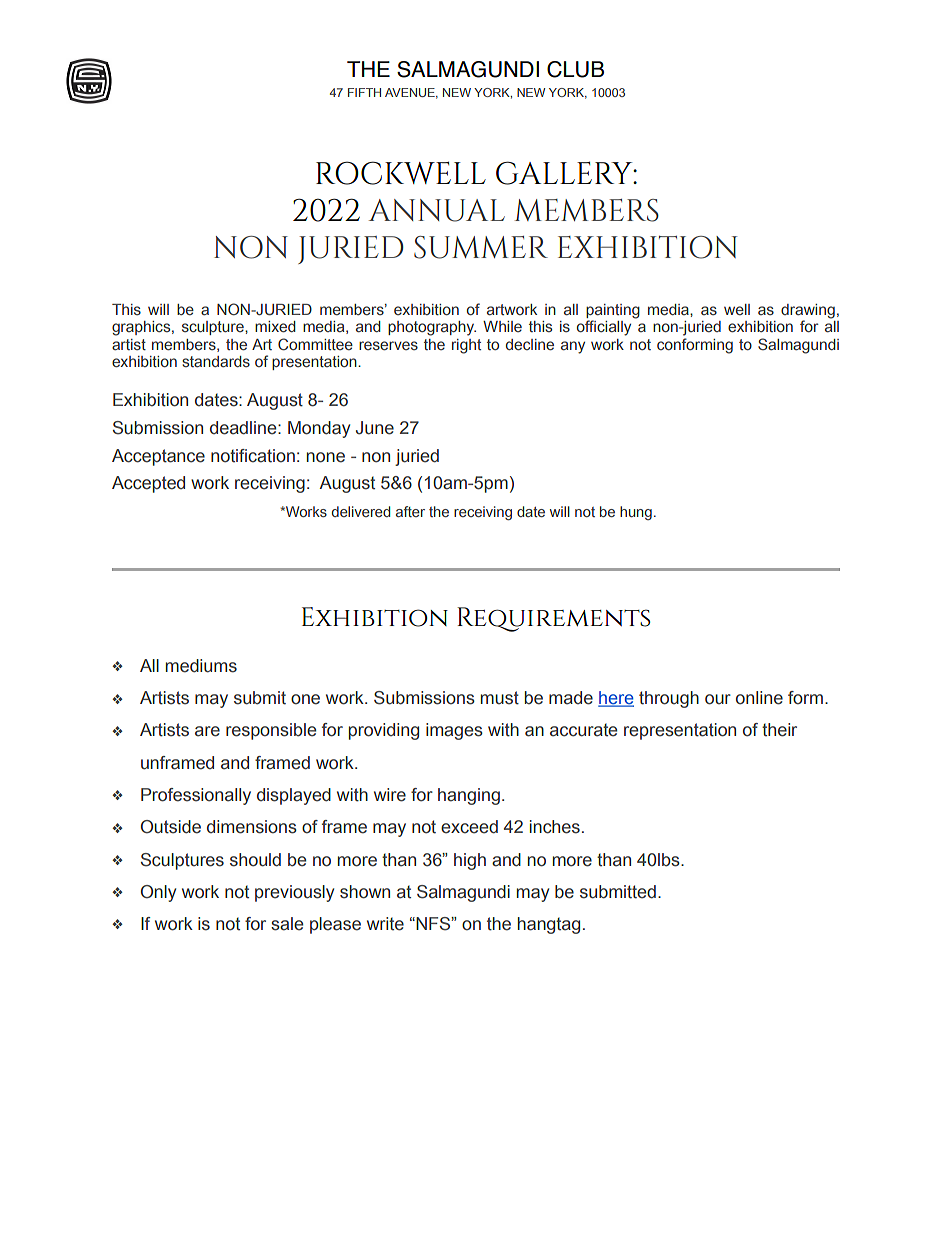 The image size is (952, 1233). I want to click on hung, so click(636, 513).
